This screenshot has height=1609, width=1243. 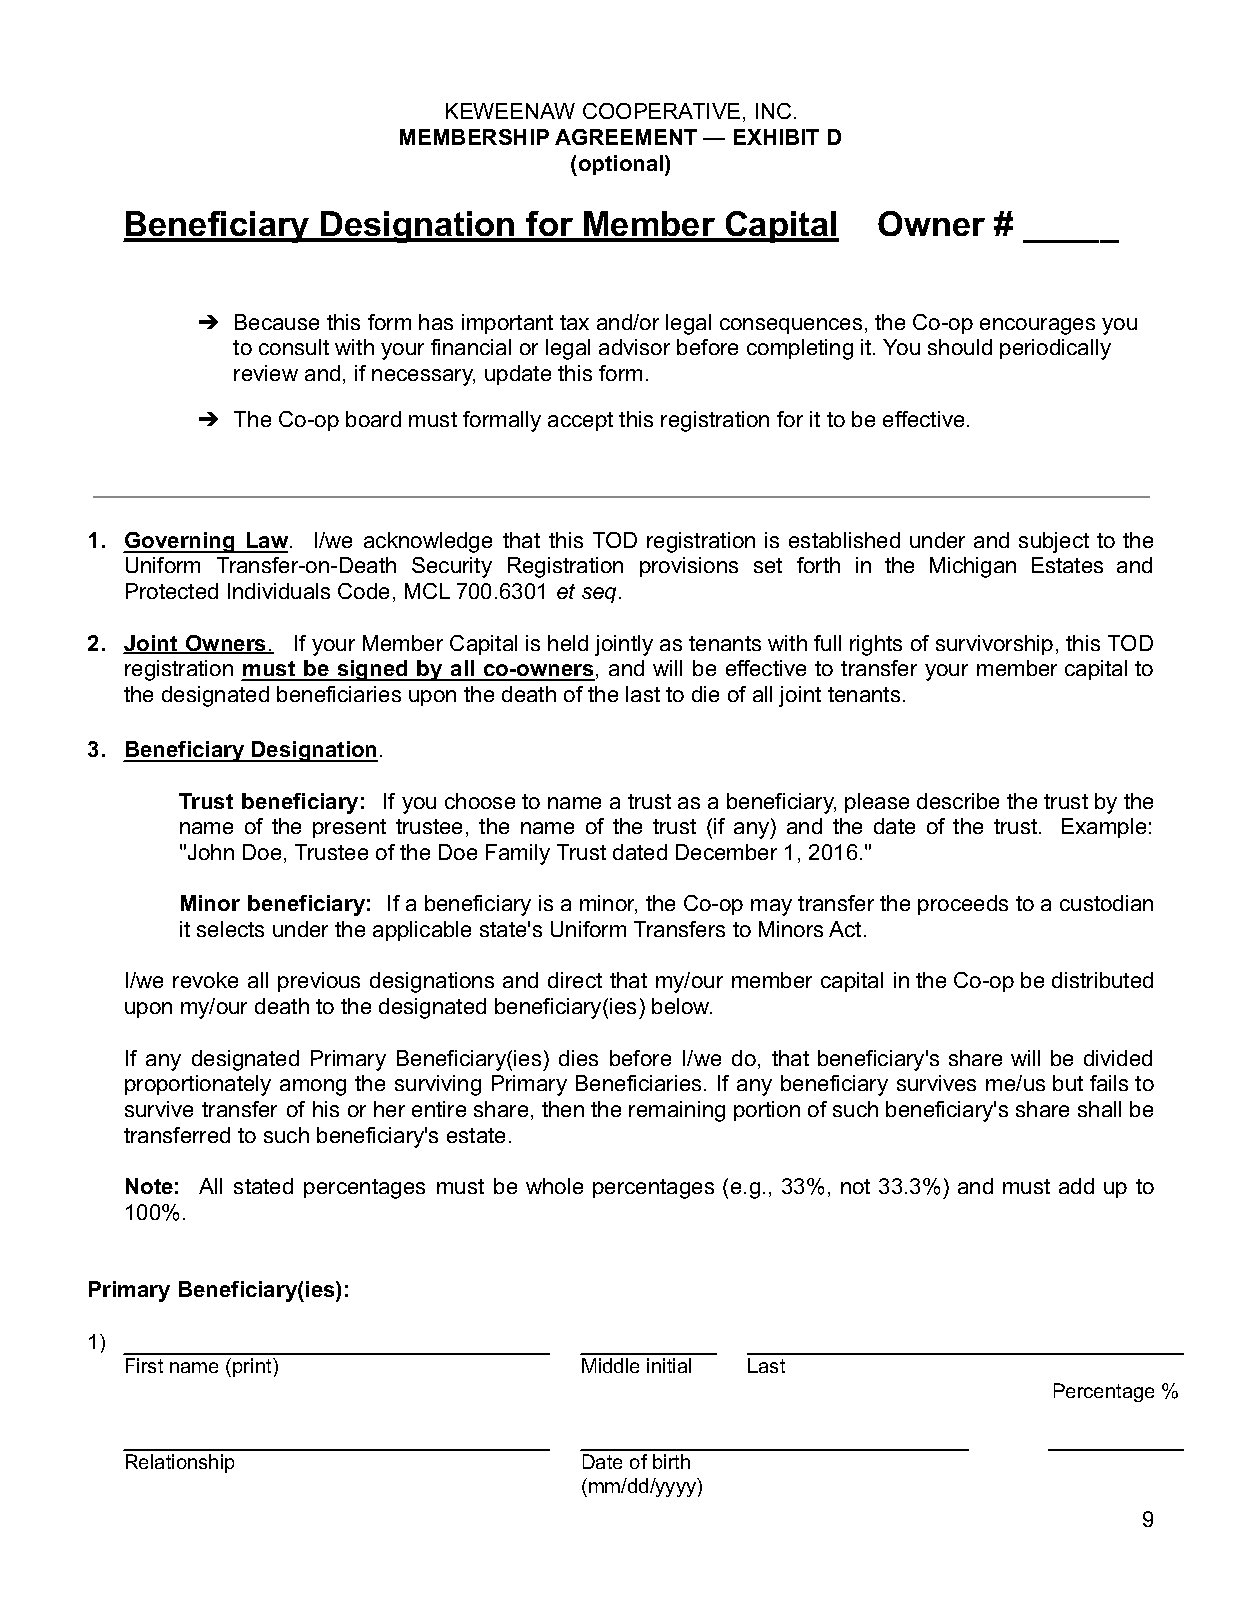 What do you see at coordinates (253, 1367) in the screenshot?
I see `print` at bounding box center [253, 1367].
